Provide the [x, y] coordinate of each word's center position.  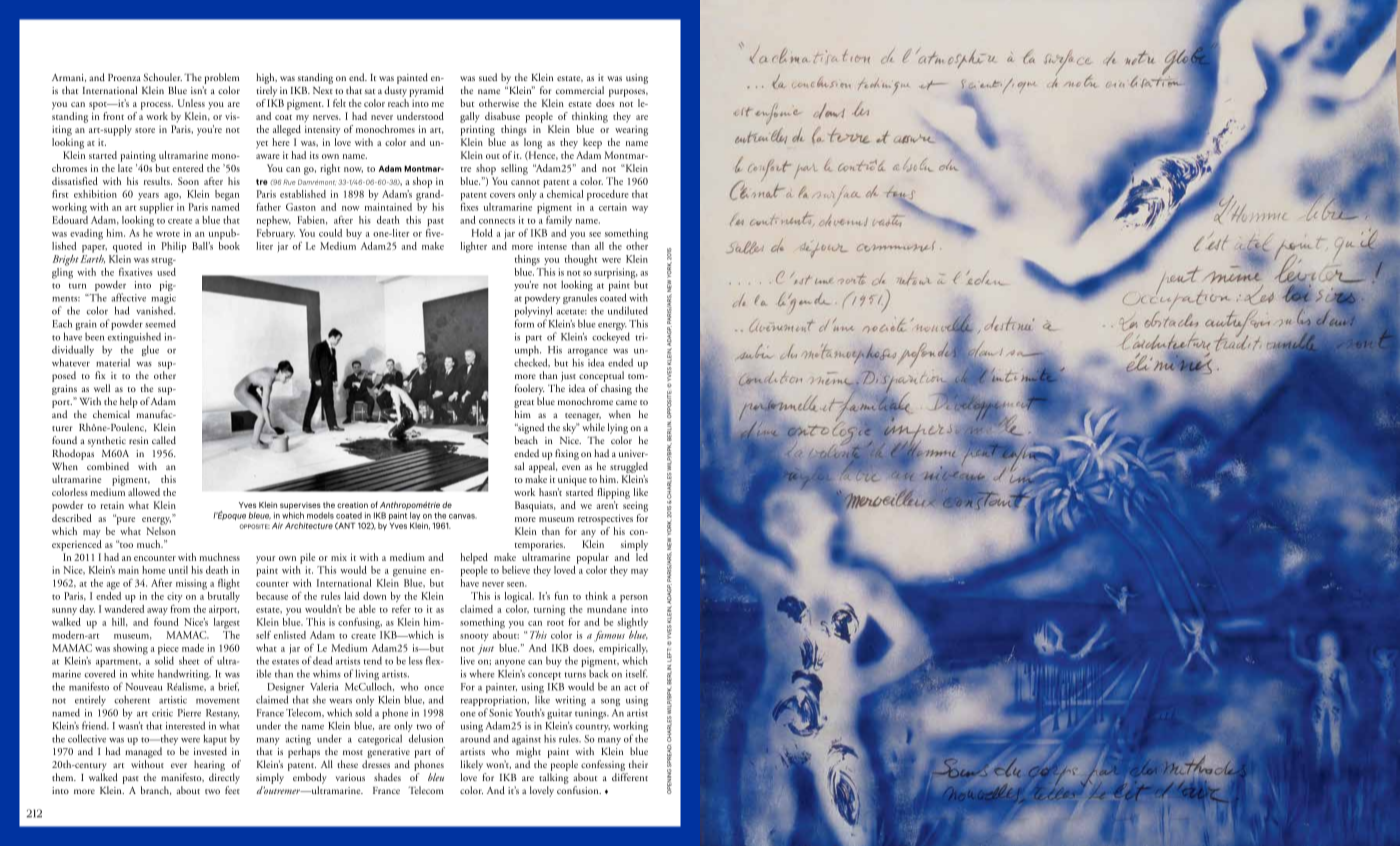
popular [593, 558]
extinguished [134, 339]
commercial [580, 90]
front [113, 116]
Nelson [161, 531]
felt [339, 103]
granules [580, 300]
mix [339, 557]
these [347, 764]
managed [143, 754]
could [330, 233]
